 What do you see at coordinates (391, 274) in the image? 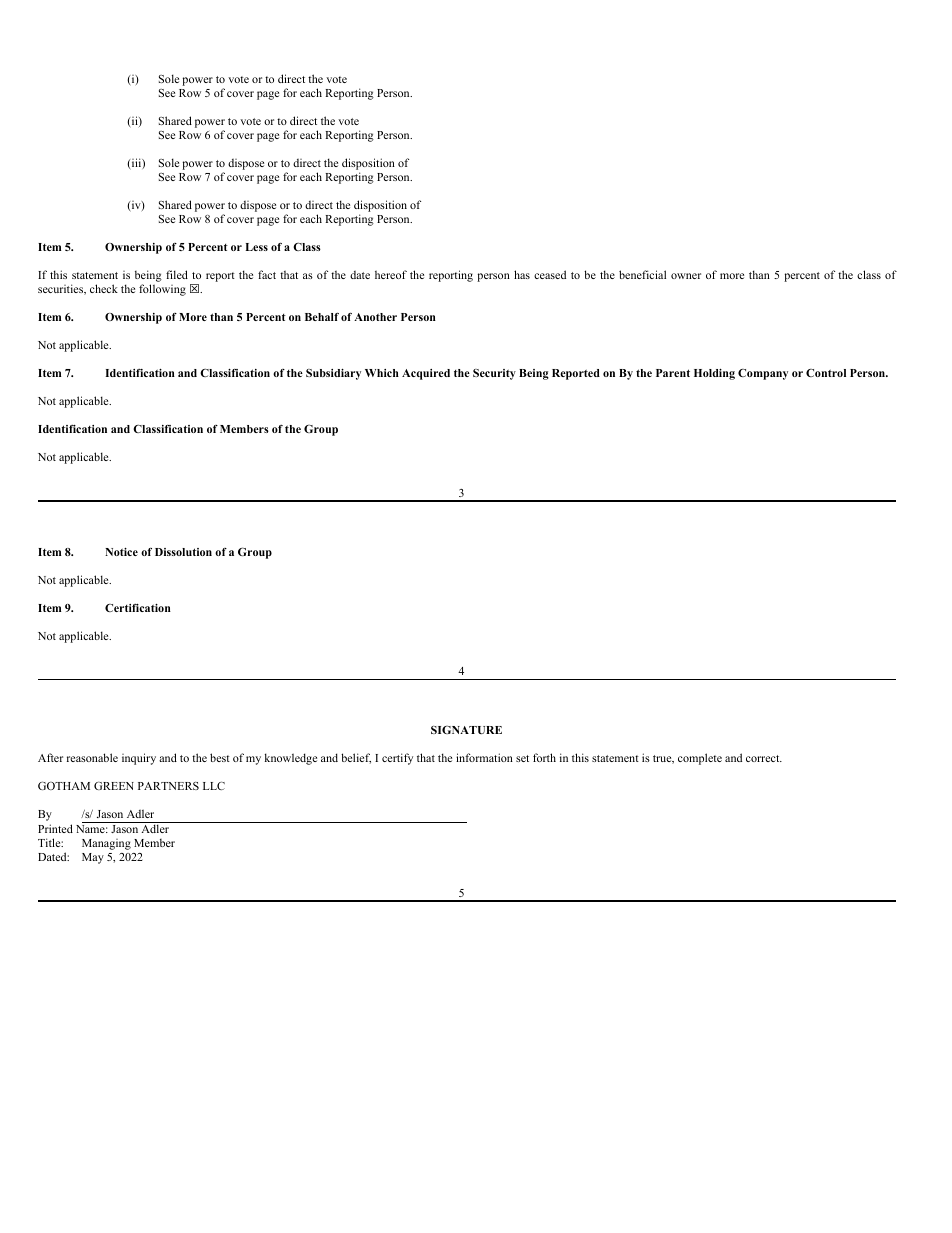
I see `hereof` at bounding box center [391, 274].
